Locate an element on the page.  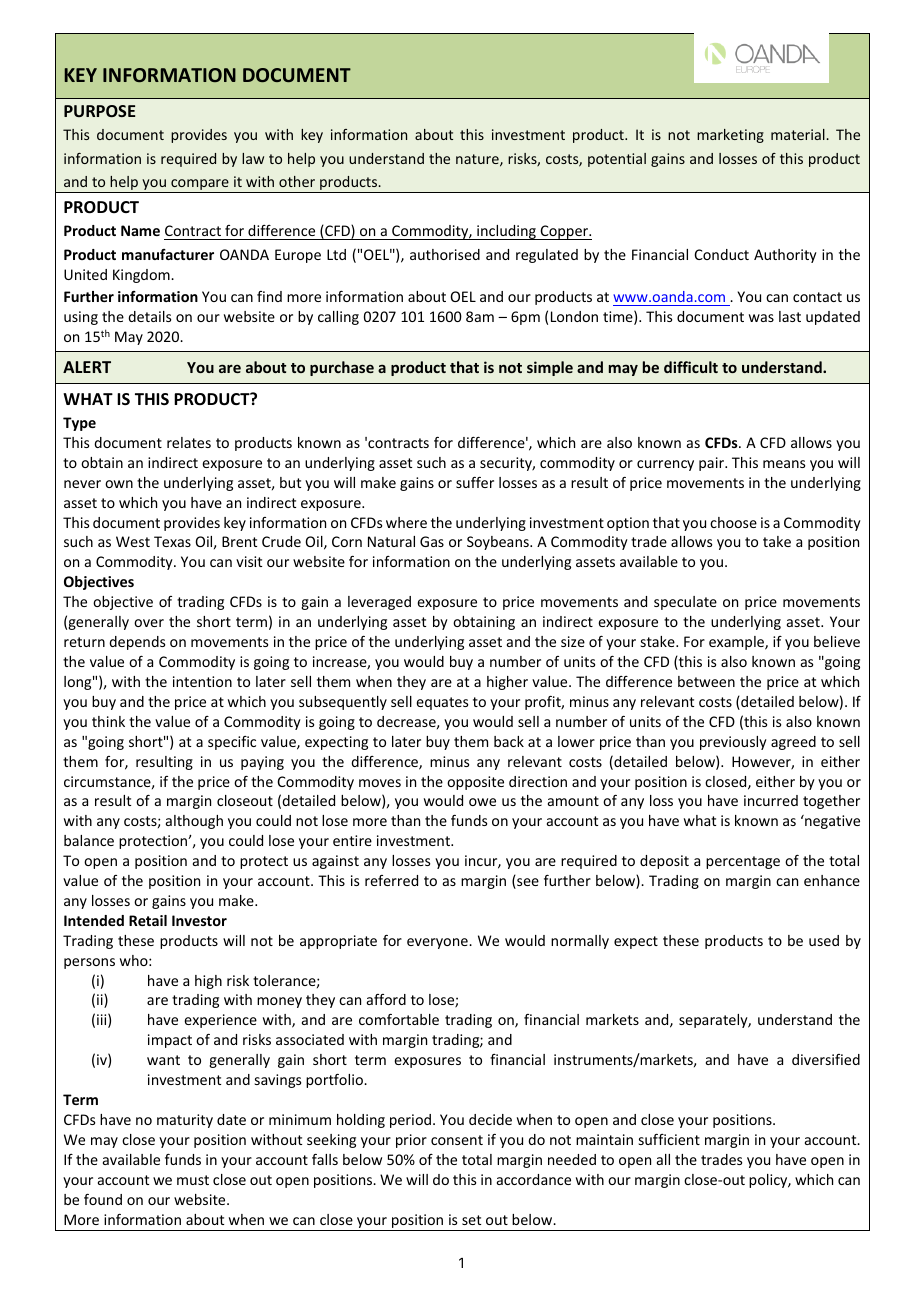
suffer is located at coordinates (475, 482).
